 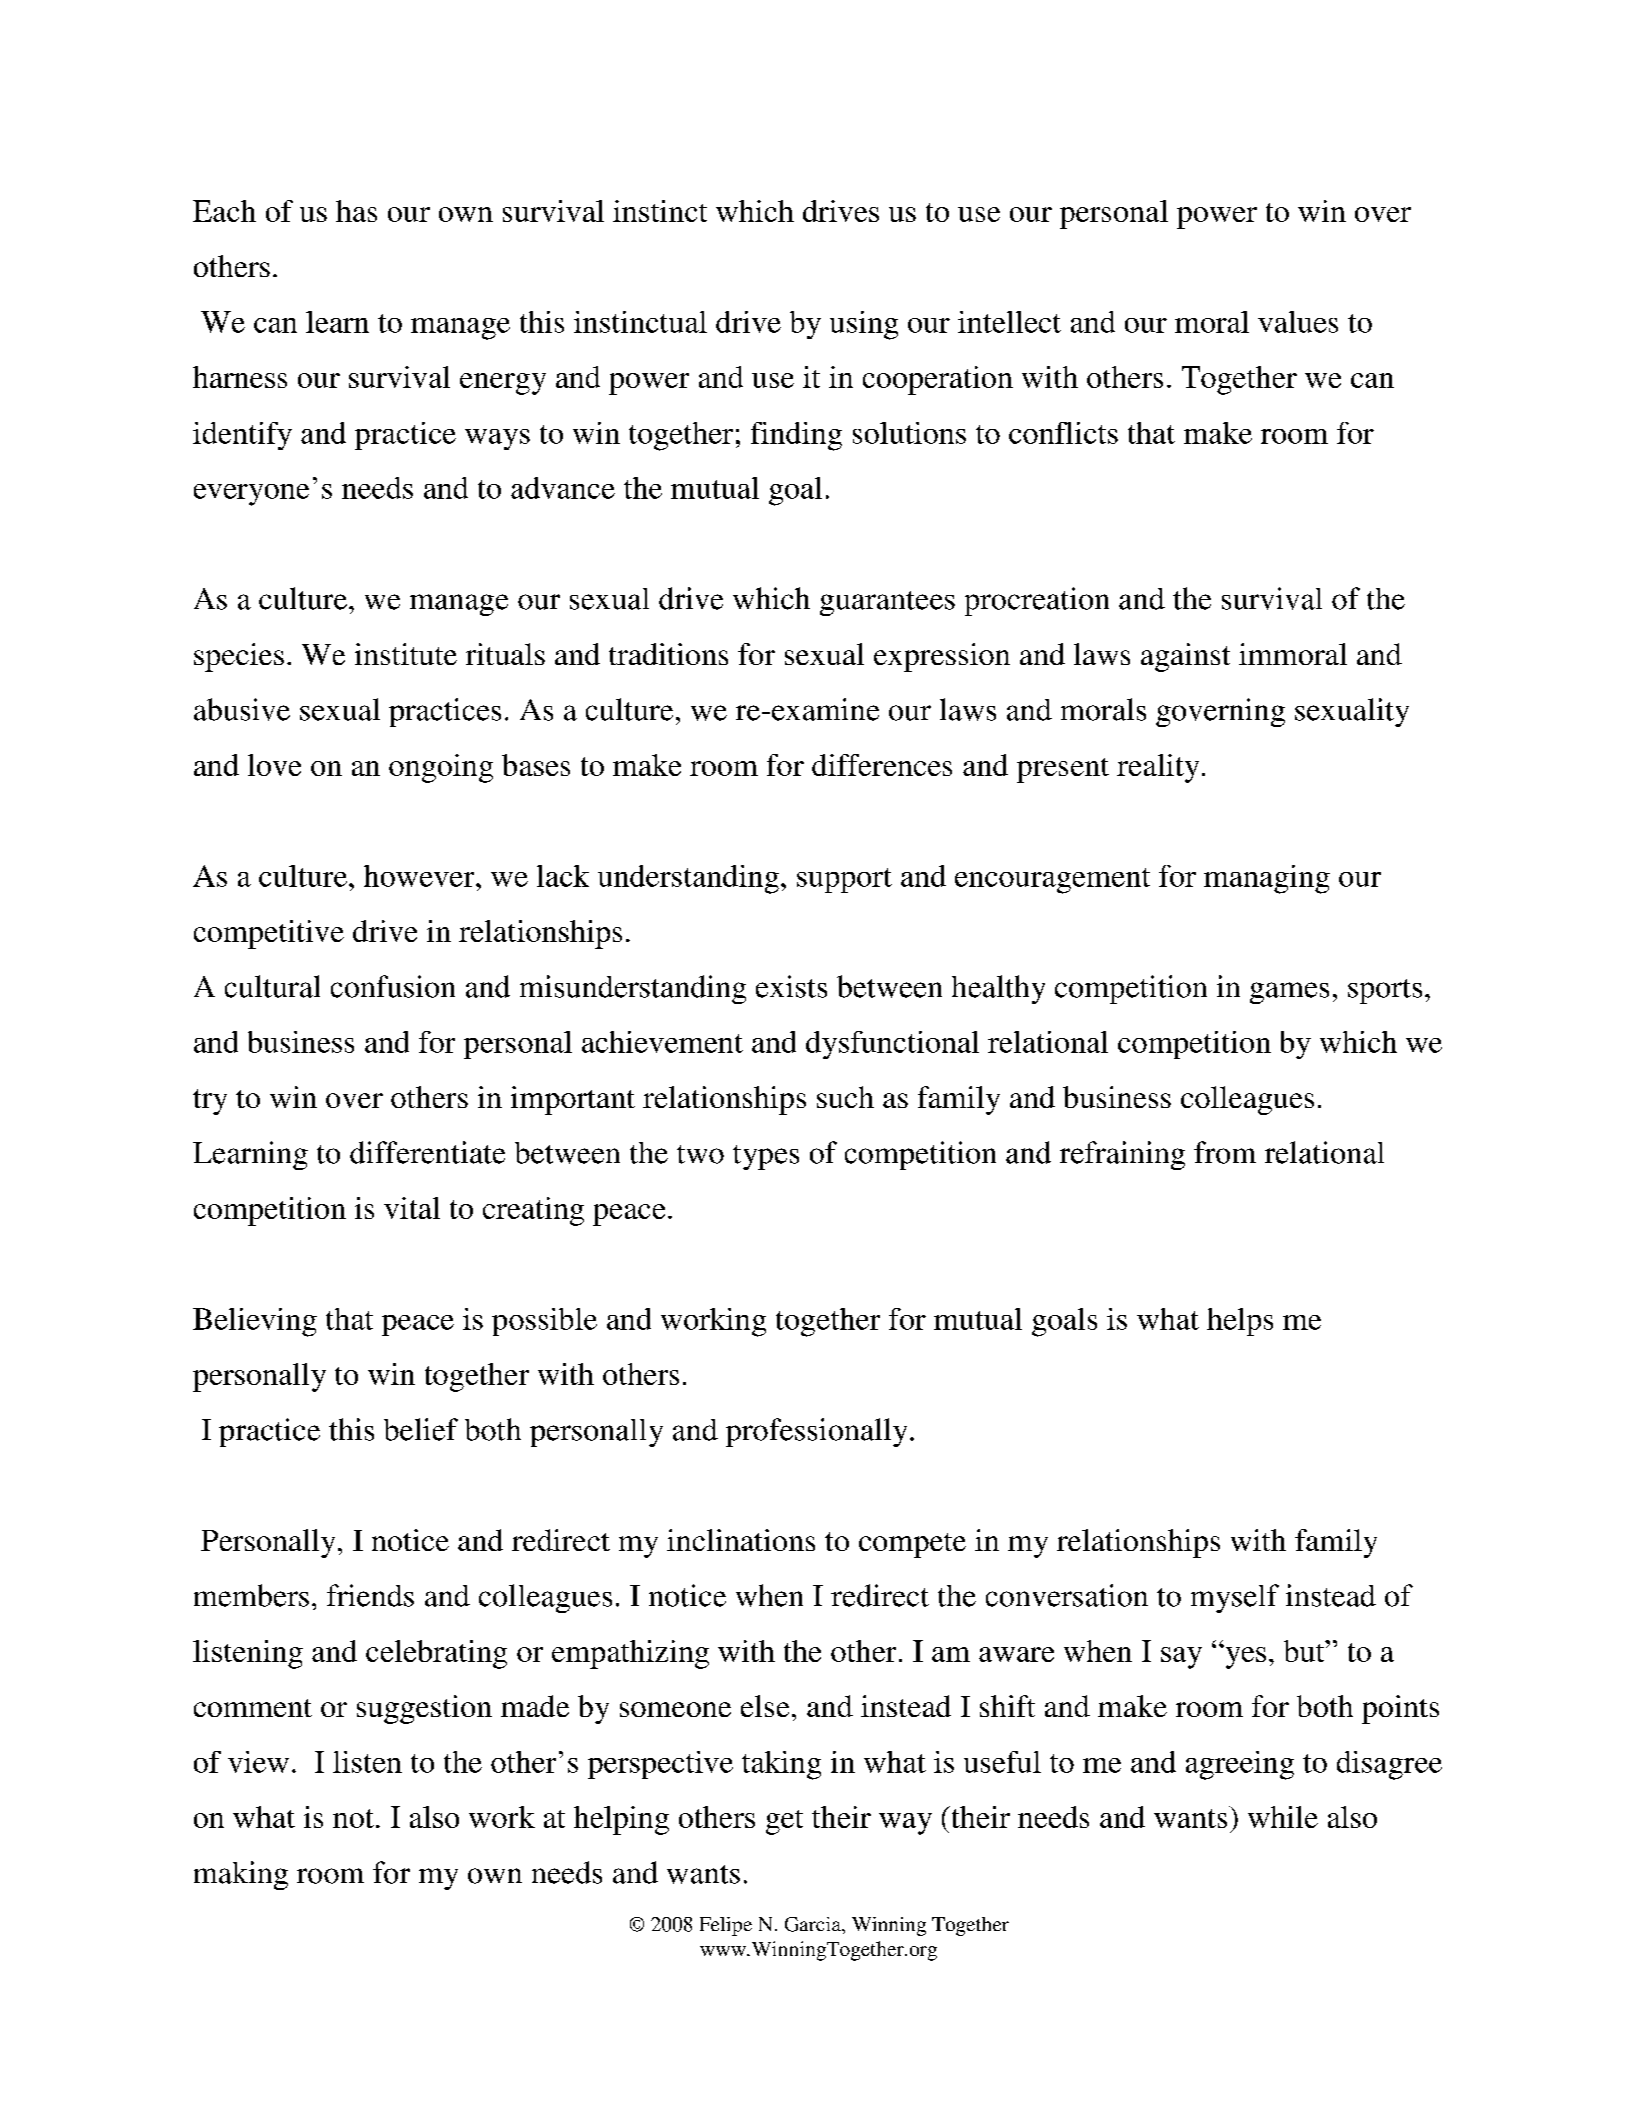 What do you see at coordinates (845, 1097) in the image?
I see `such` at bounding box center [845, 1097].
